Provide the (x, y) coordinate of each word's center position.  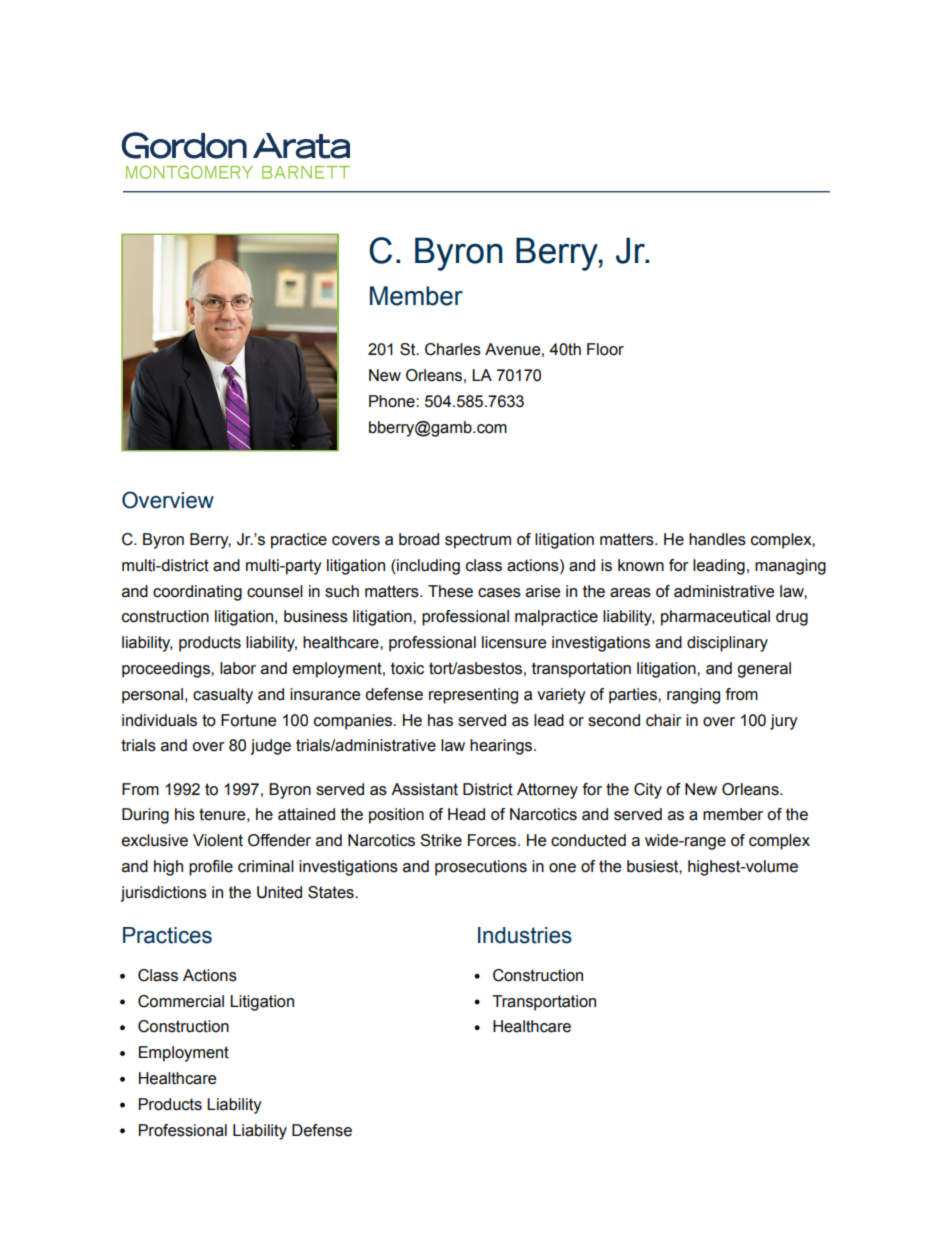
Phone (393, 401)
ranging (693, 696)
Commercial (181, 1001)
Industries (525, 935)
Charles (453, 349)
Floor (605, 349)
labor (238, 668)
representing (473, 696)
